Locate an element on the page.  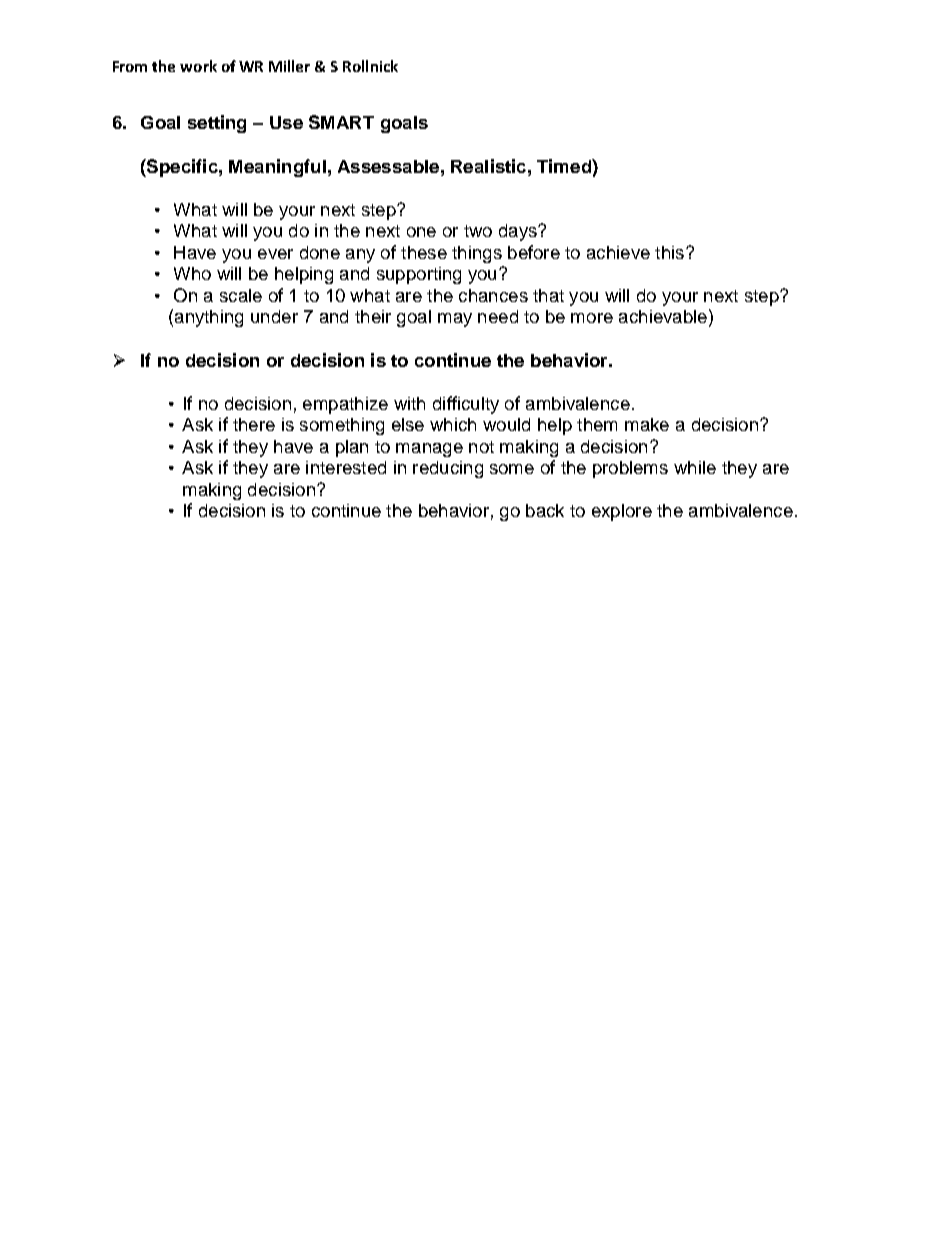
work is located at coordinates (198, 66).
